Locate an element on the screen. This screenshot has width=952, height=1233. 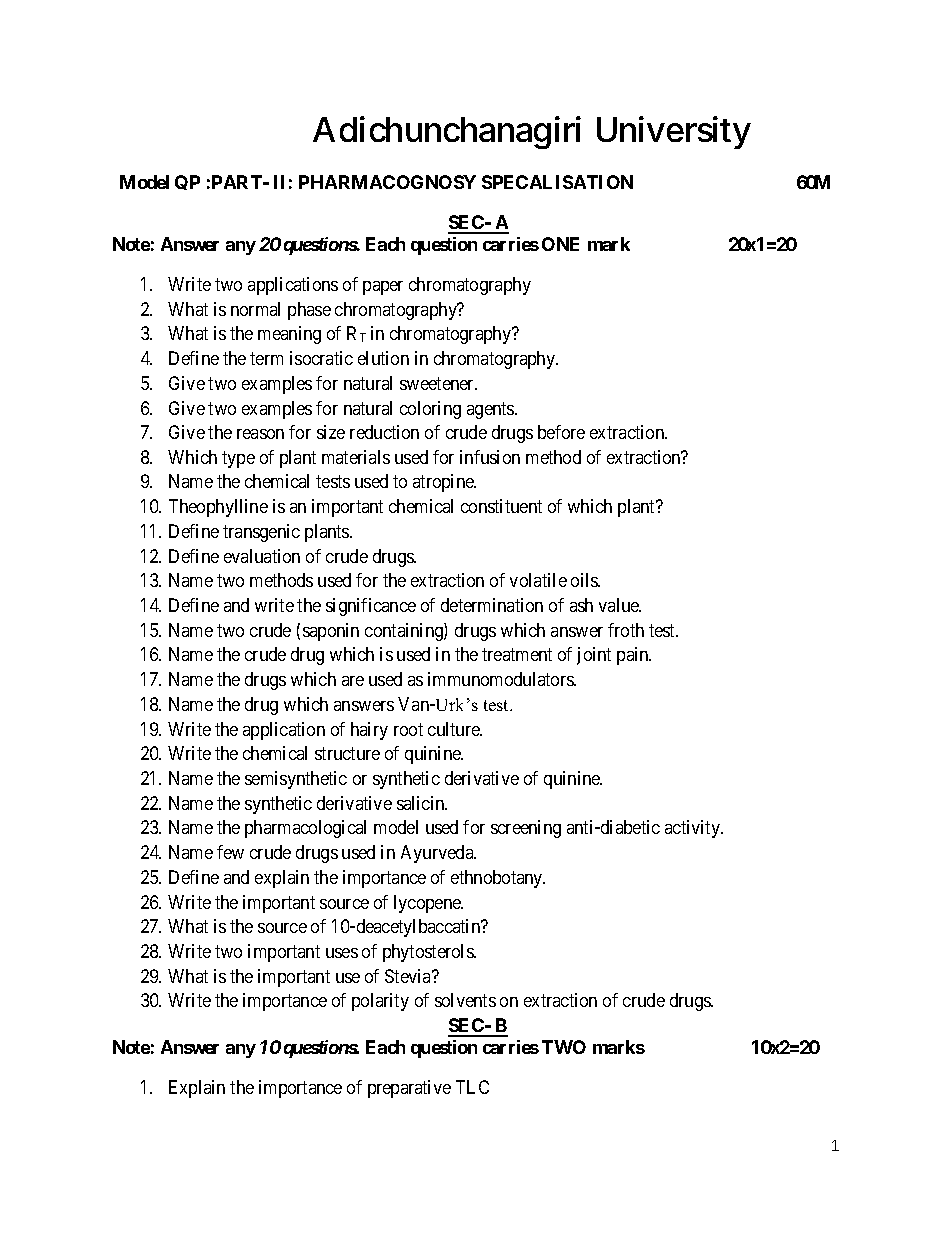
Ayurveda is located at coordinates (438, 854).
